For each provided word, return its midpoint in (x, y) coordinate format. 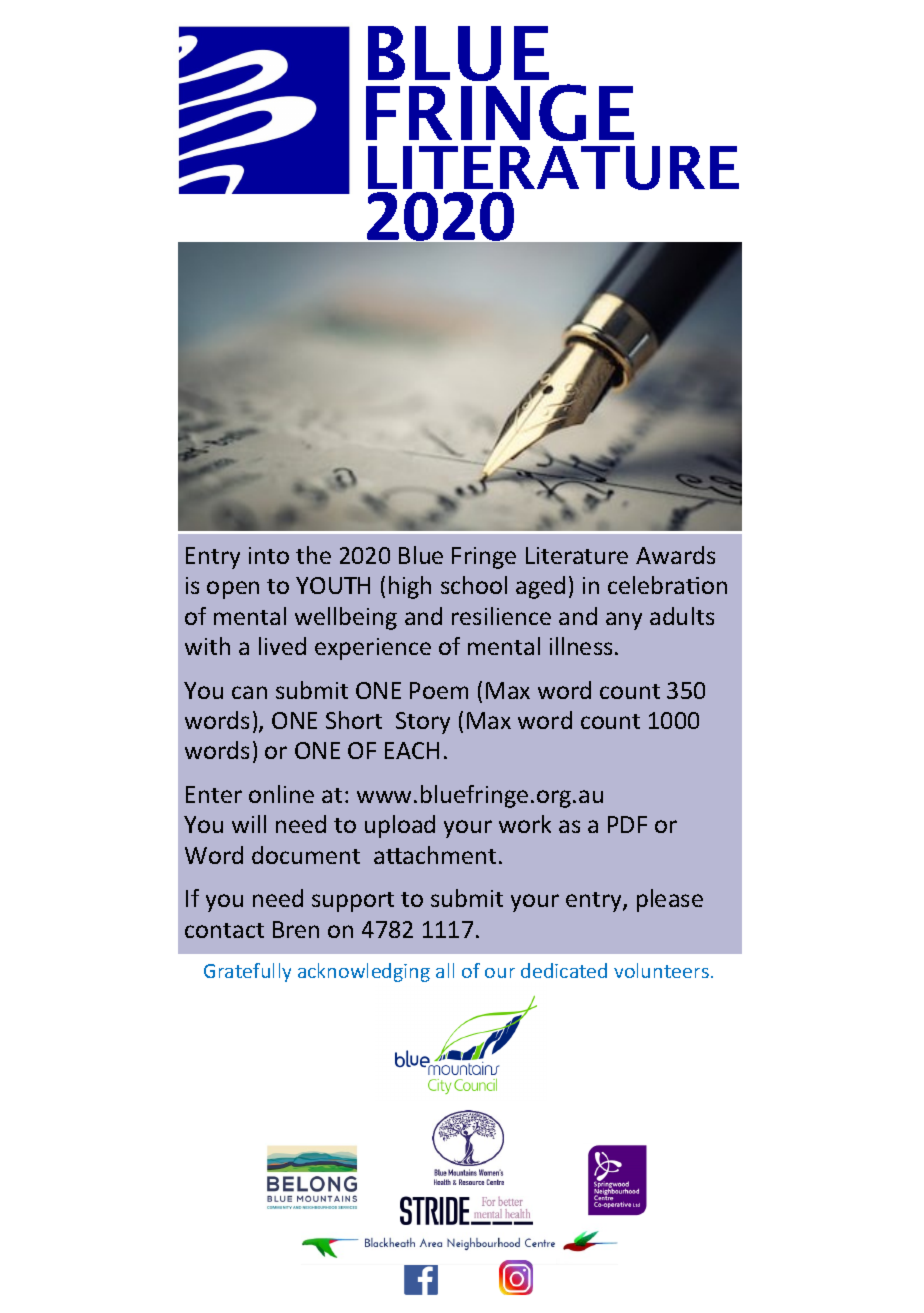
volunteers (661, 970)
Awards (675, 555)
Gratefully (247, 972)
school (474, 585)
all (445, 970)
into (269, 555)
